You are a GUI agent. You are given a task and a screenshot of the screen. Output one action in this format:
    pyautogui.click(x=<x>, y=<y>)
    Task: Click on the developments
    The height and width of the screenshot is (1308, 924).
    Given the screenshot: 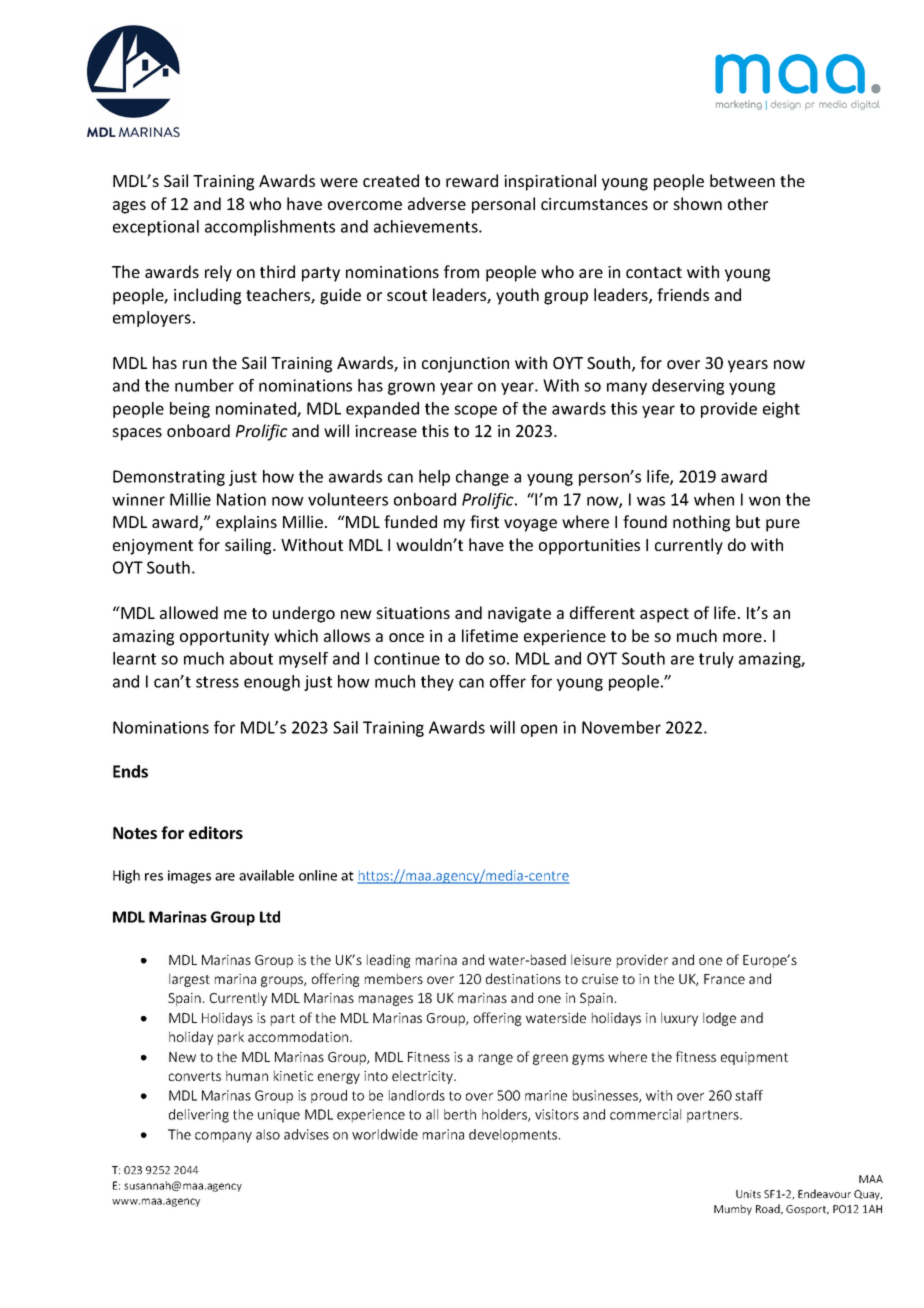 What is the action you would take?
    pyautogui.click(x=514, y=1136)
